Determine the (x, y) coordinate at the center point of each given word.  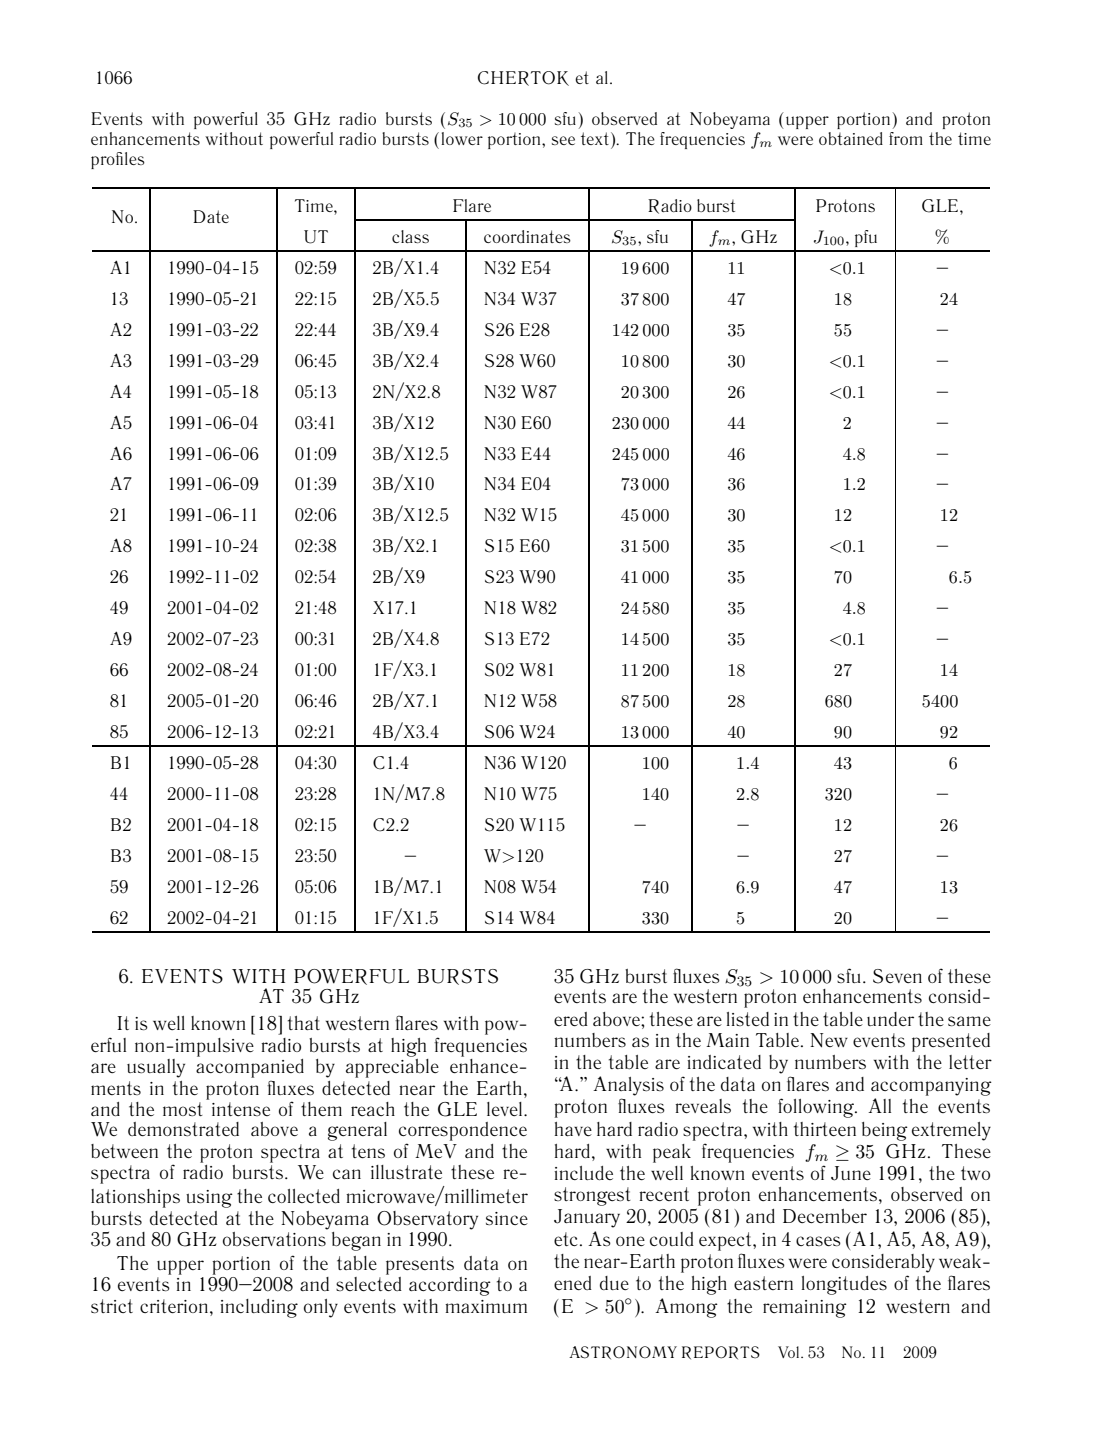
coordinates (527, 236)
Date (211, 216)
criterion (175, 1306)
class (410, 236)
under (890, 1019)
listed (748, 1019)
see (563, 140)
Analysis (628, 1086)
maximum (486, 1306)
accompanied (250, 1068)
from (906, 138)
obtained (851, 138)
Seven (897, 976)
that (304, 1023)
